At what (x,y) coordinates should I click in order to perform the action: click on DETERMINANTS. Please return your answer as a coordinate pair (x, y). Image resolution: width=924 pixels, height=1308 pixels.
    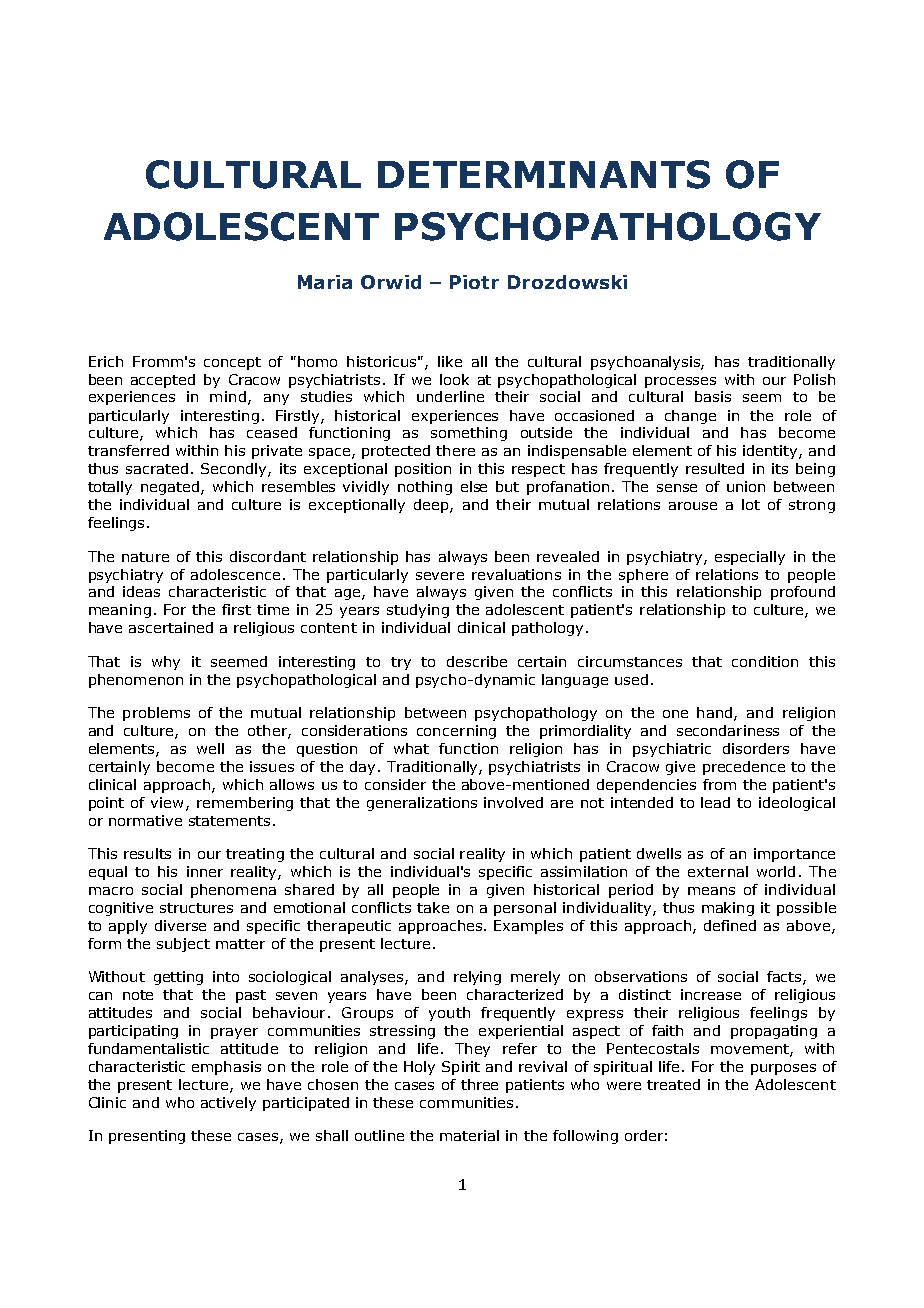
    Looking at the image, I should click on (544, 174).
